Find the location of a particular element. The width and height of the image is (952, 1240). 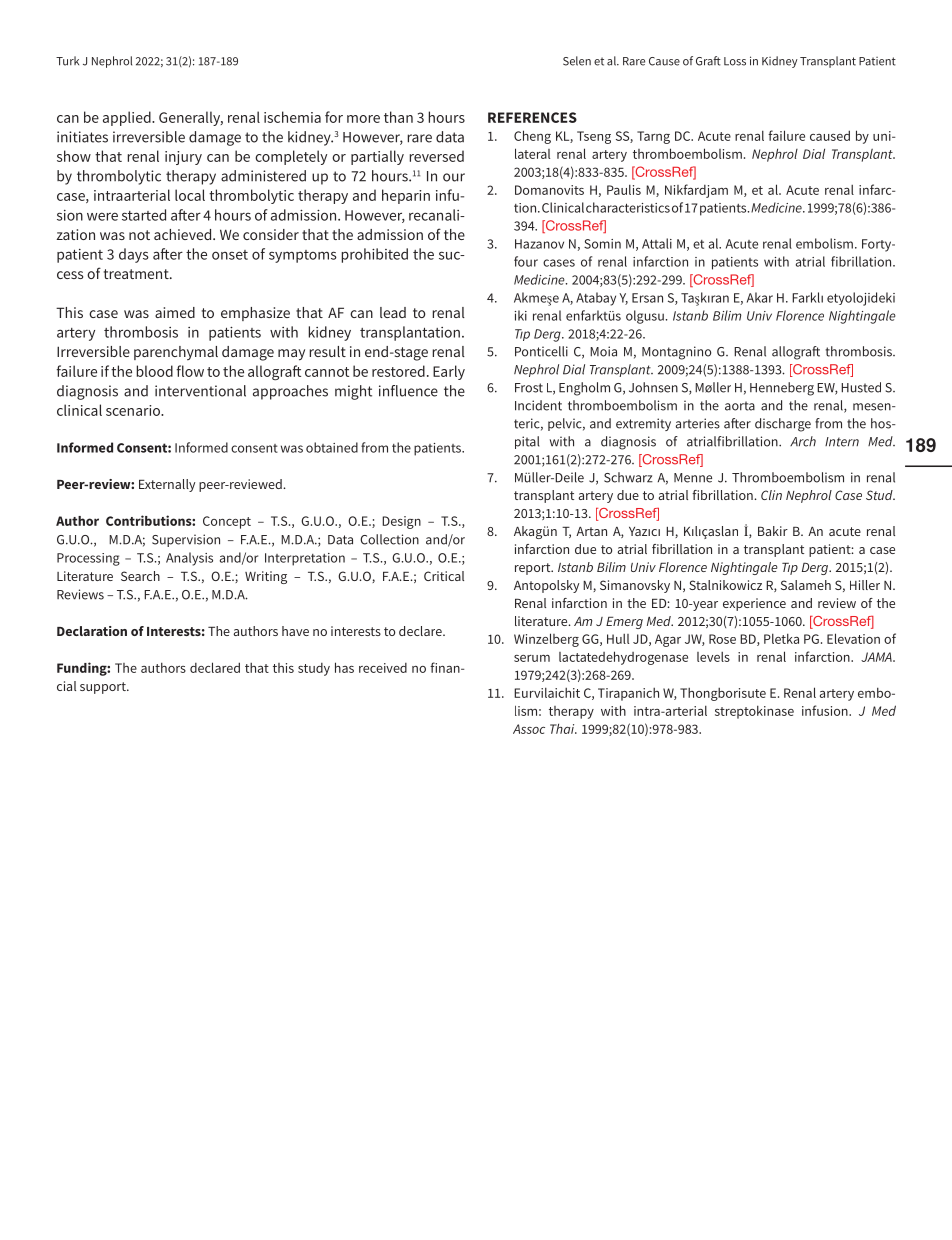

Design is located at coordinates (401, 522).
